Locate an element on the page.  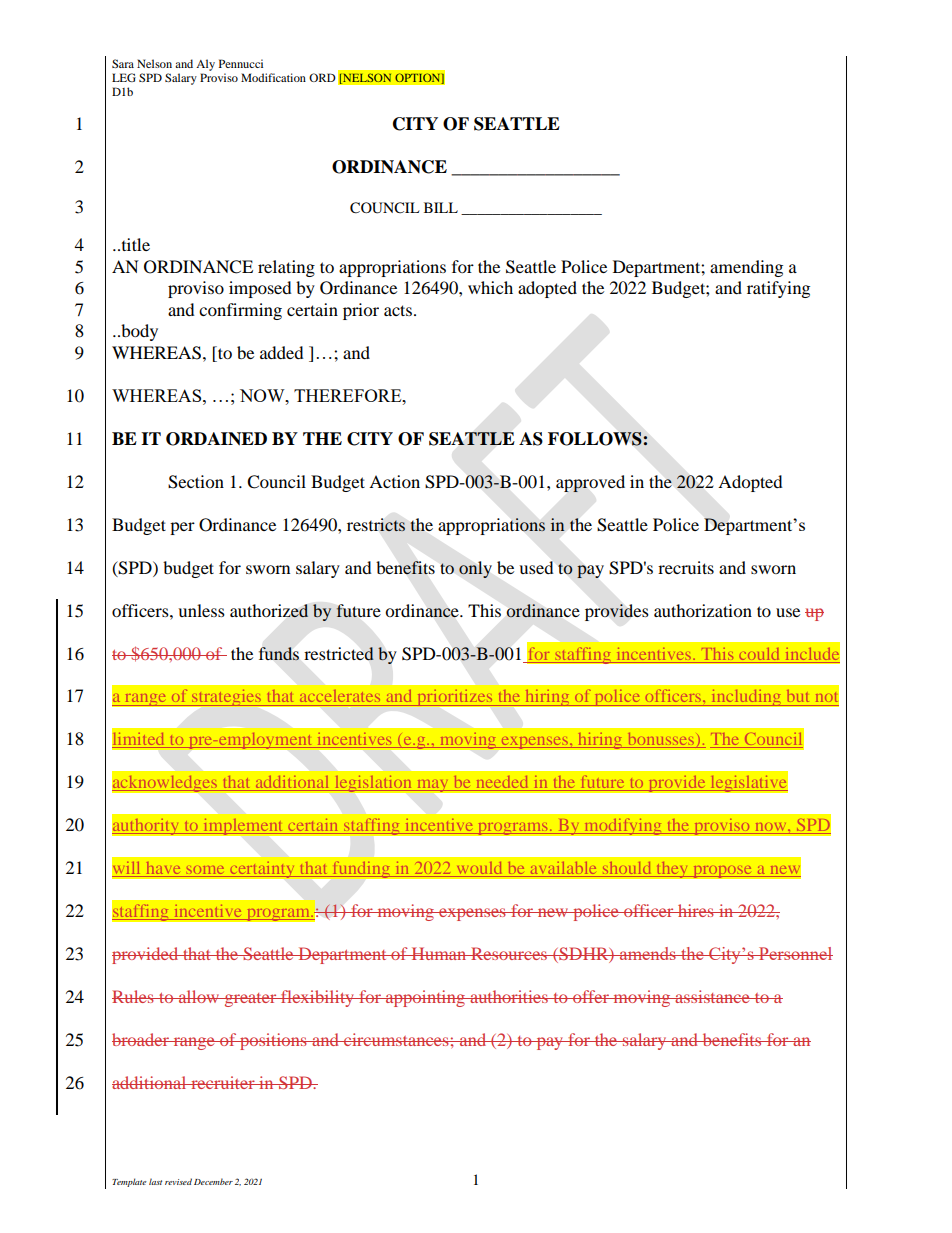
including is located at coordinates (746, 697).
